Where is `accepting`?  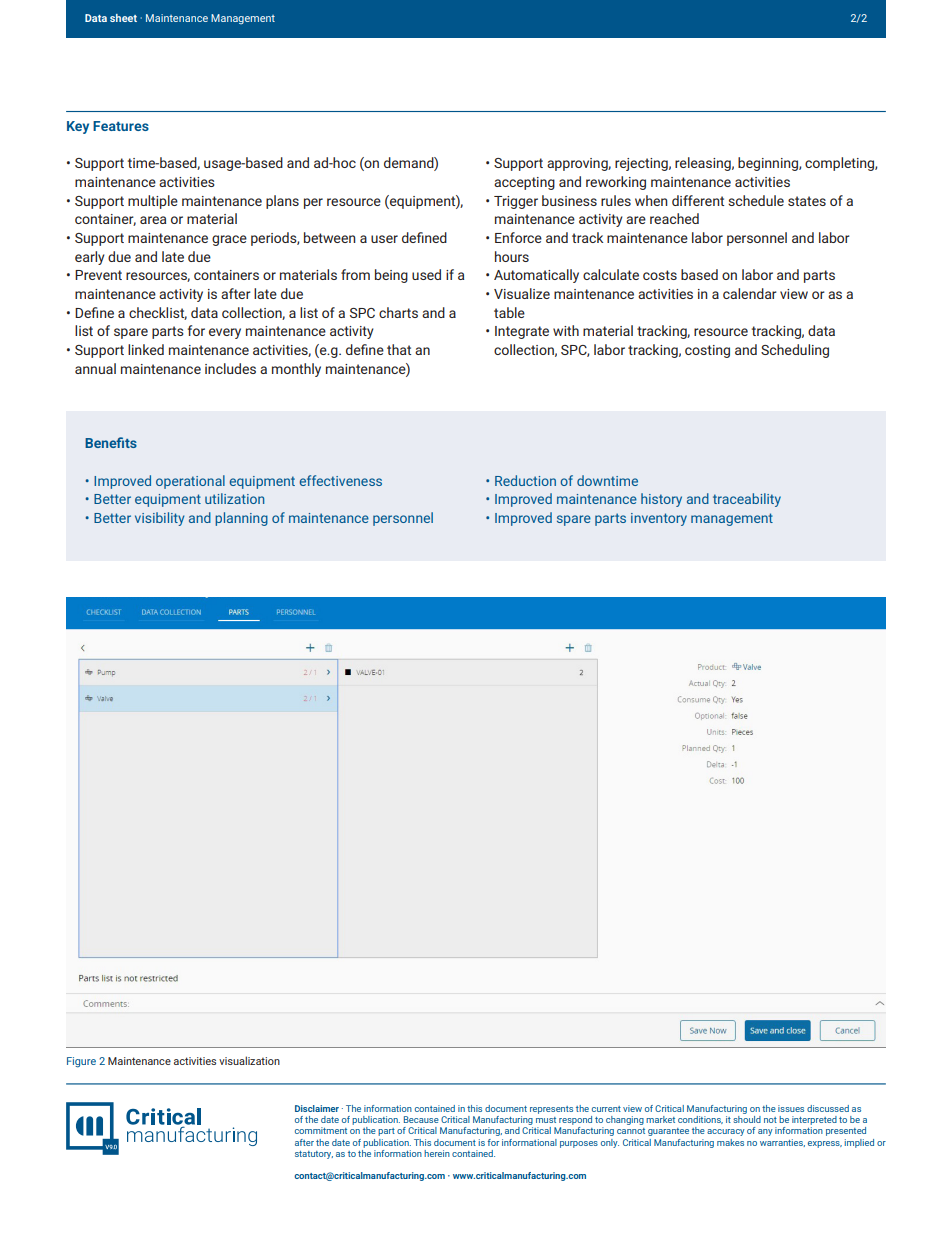
accepting is located at coordinates (524, 183).
